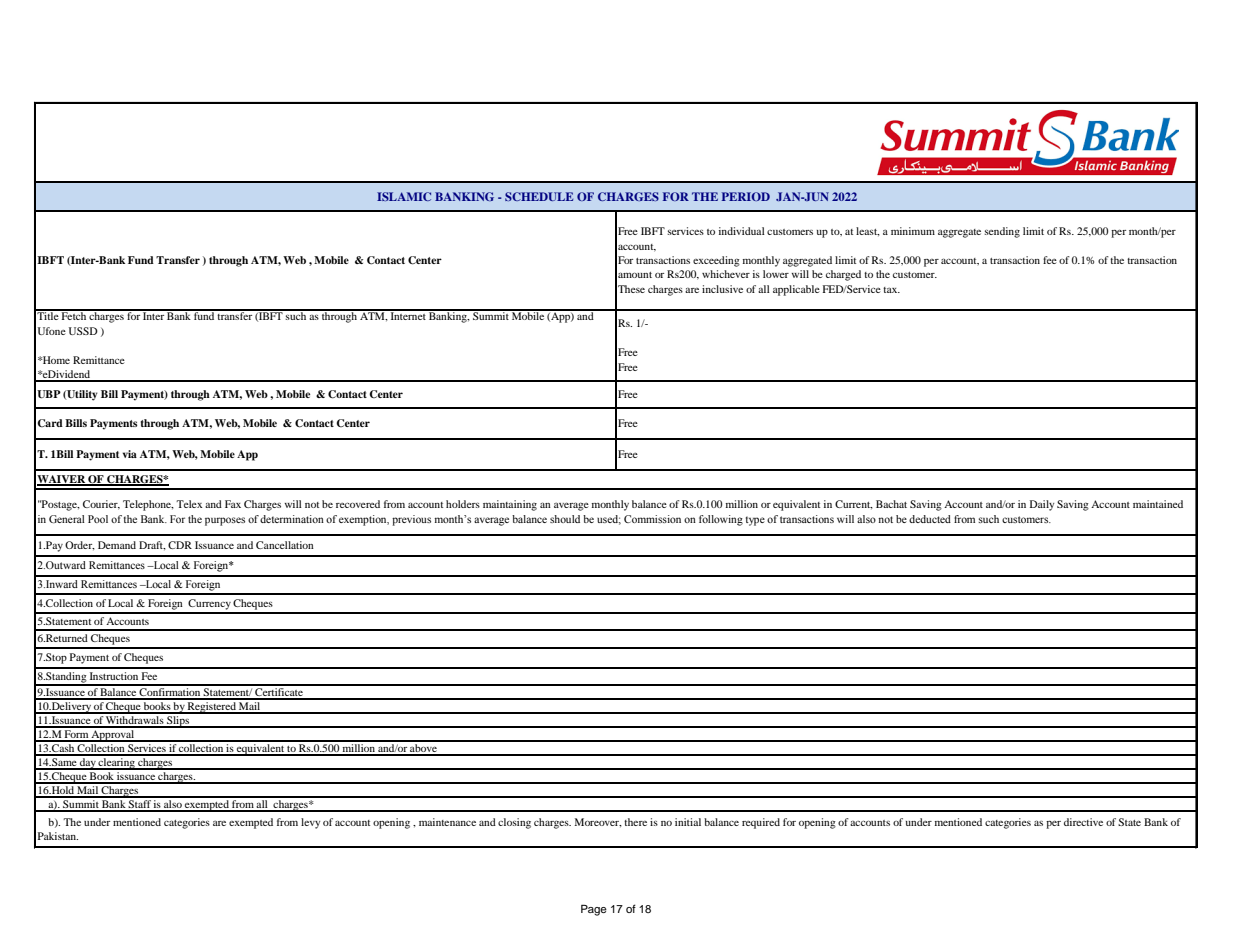 The height and width of the screenshot is (952, 1233). Describe the element at coordinates (539, 196) in the screenshot. I see `SCHEDULE` at that location.
